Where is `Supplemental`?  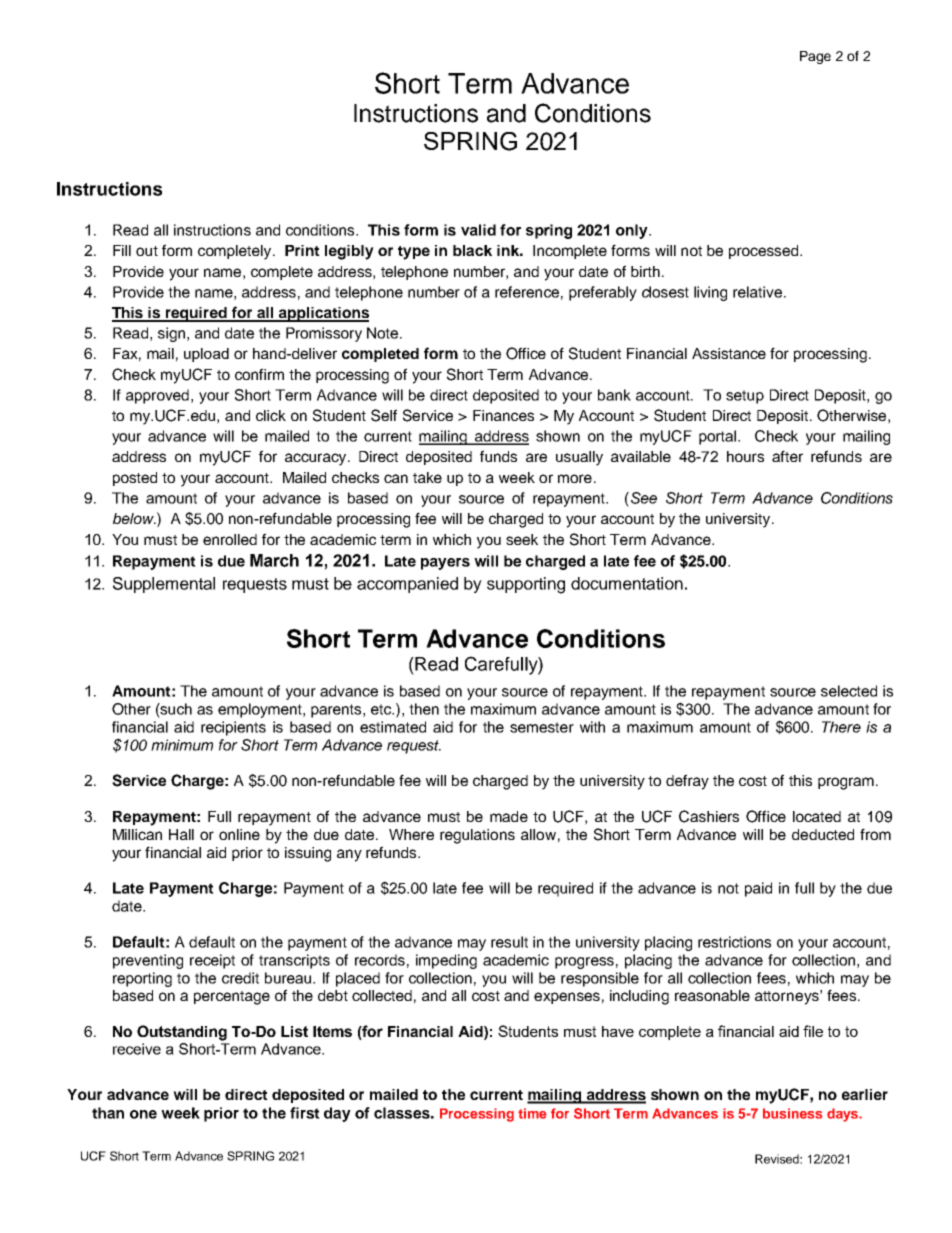 Supplemental is located at coordinates (164, 585).
